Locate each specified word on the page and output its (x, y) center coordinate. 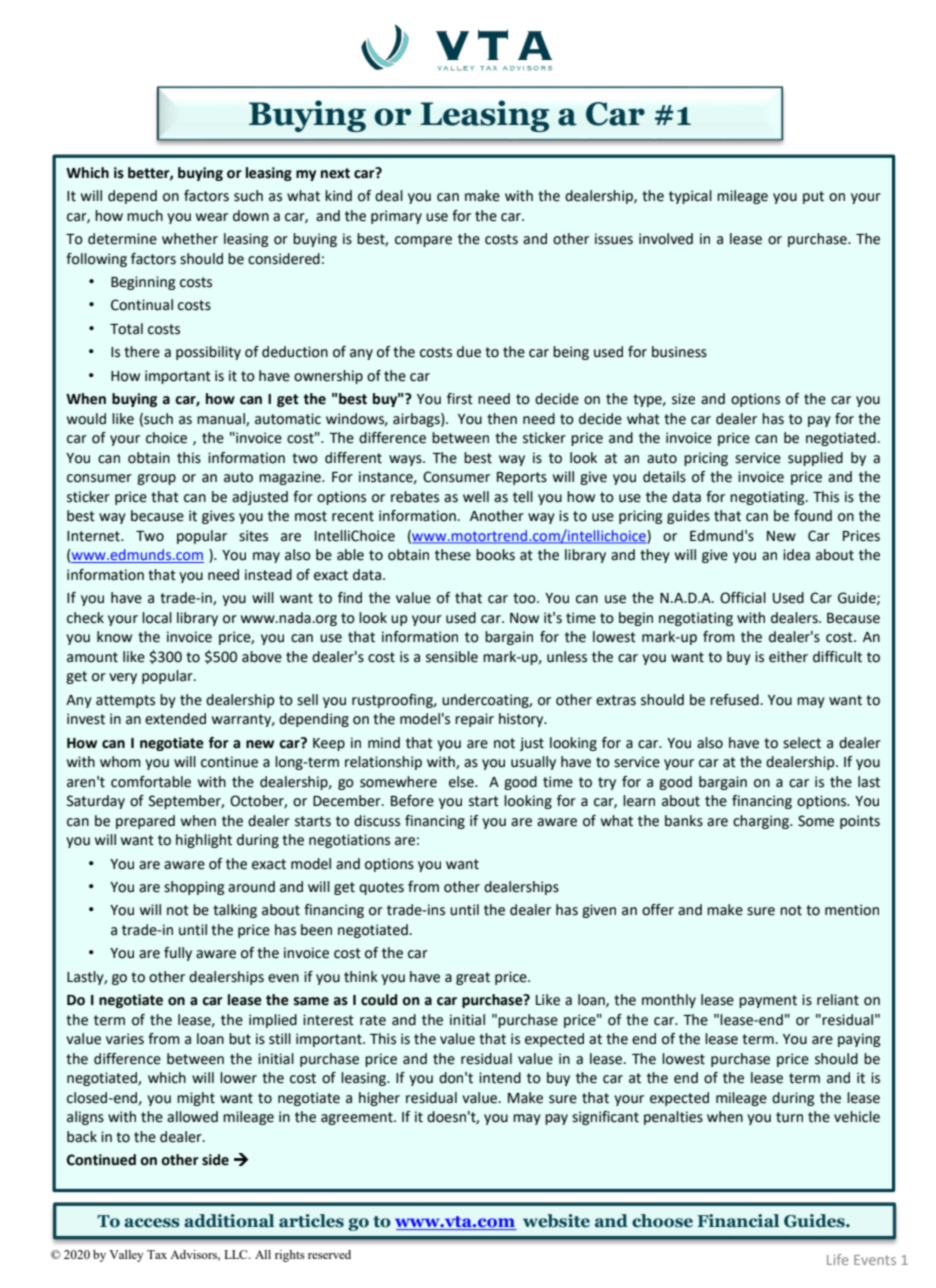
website (556, 1221)
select (802, 743)
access (152, 1223)
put (813, 197)
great (473, 978)
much (145, 216)
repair (474, 720)
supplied (815, 459)
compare (423, 241)
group (156, 479)
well (476, 497)
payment (768, 1001)
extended (175, 719)
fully (178, 954)
